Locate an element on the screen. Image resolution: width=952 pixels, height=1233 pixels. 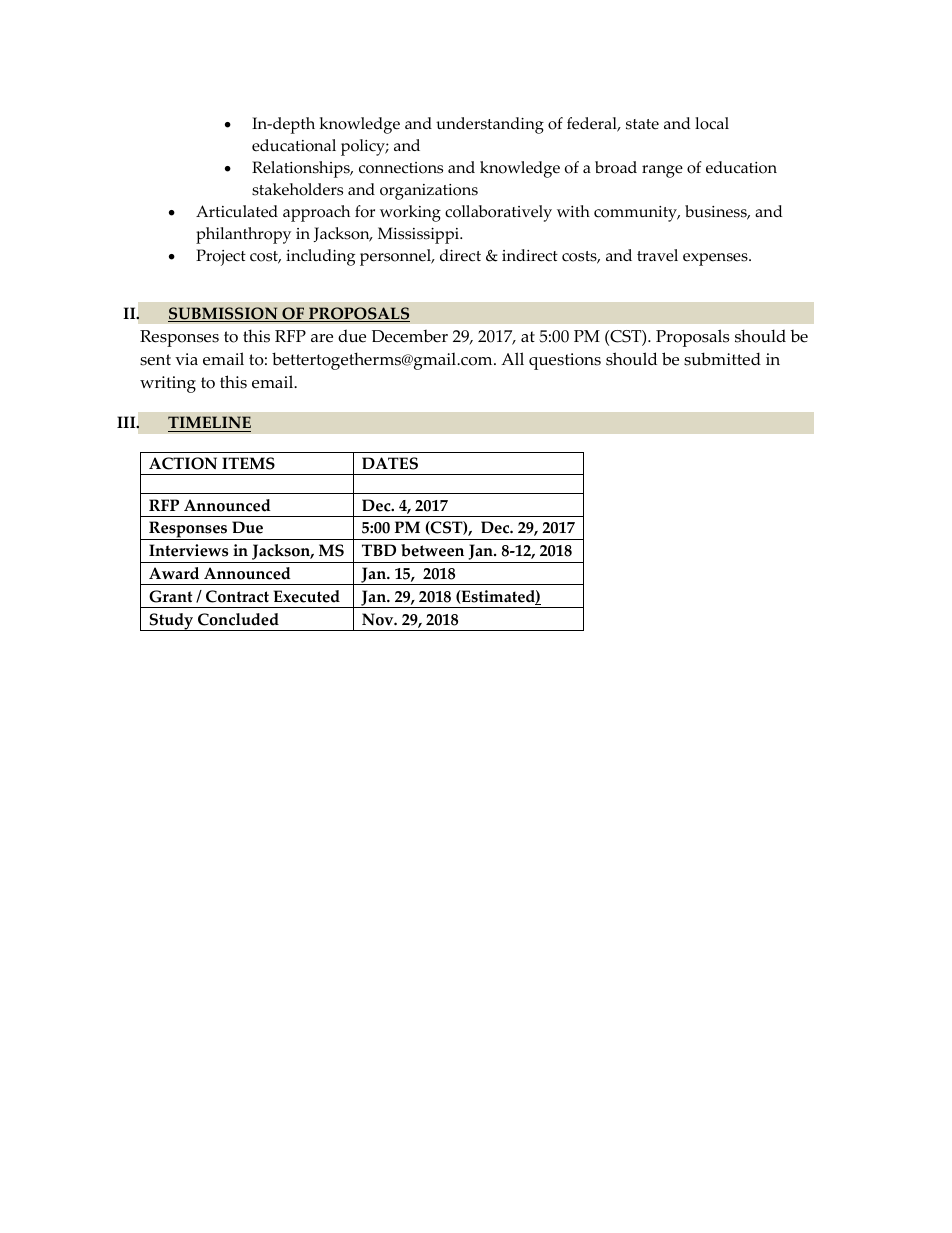
travel is located at coordinates (657, 255).
